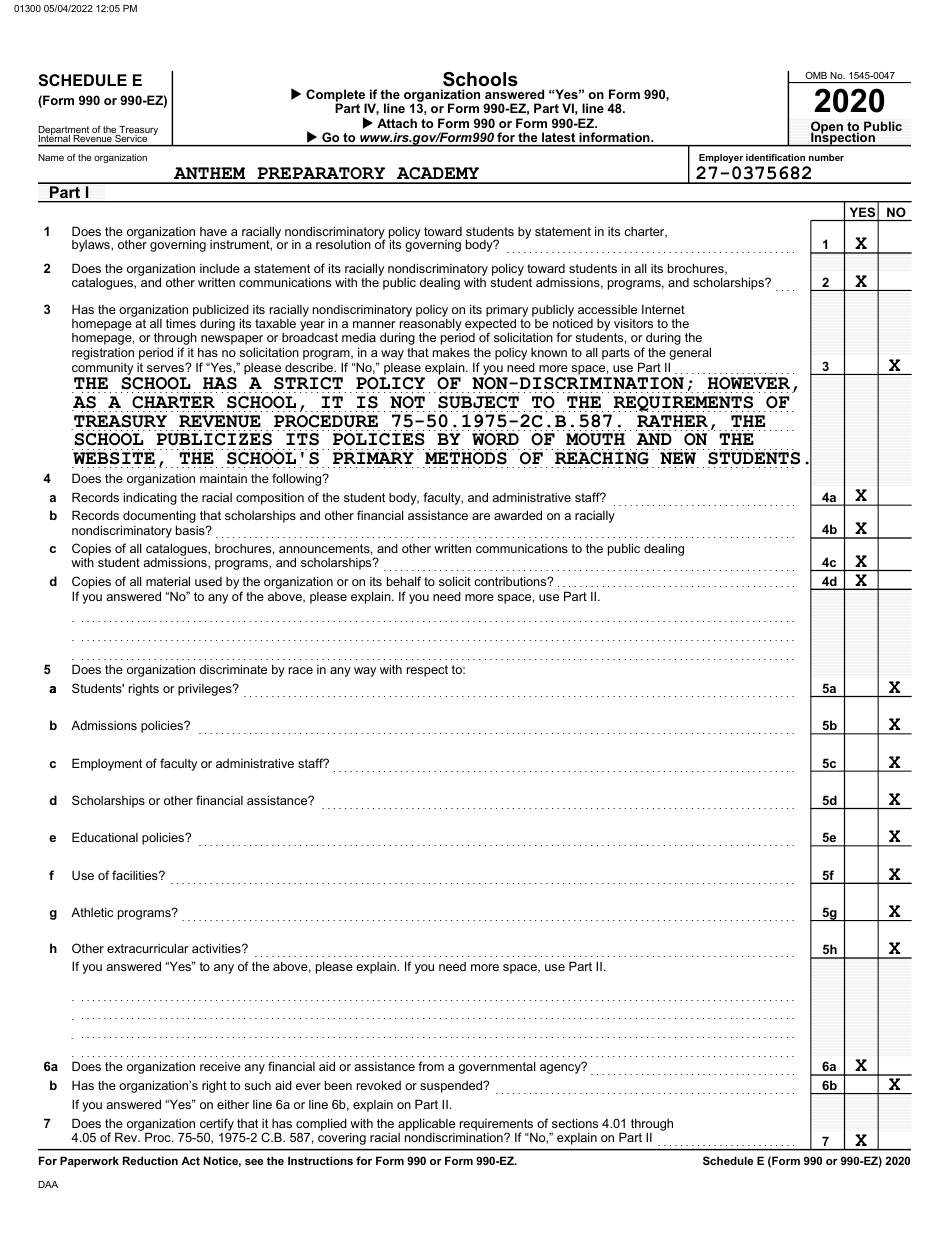  Describe the element at coordinates (51, 157) in the image. I see `Name` at that location.
